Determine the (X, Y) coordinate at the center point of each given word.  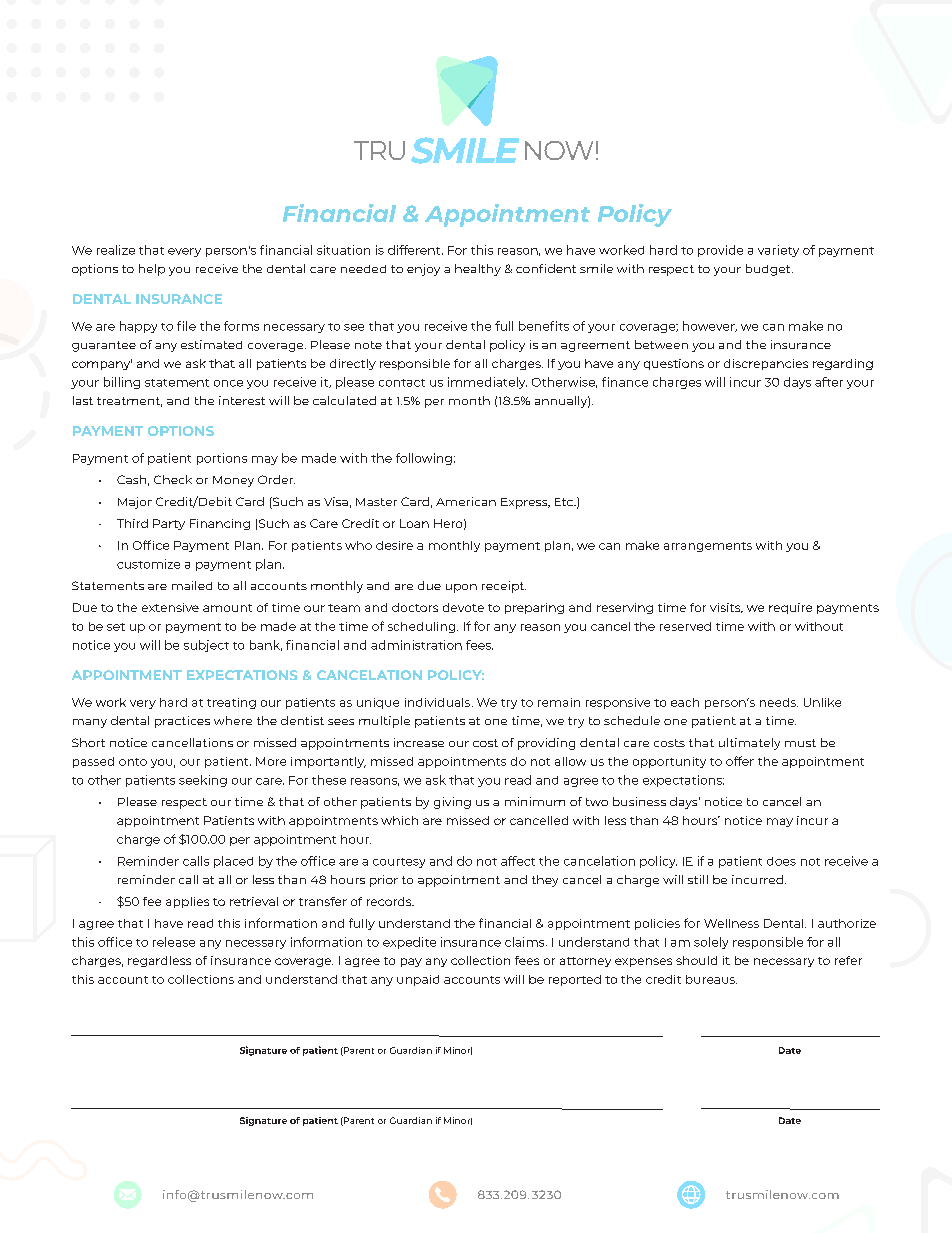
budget (769, 270)
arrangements (708, 547)
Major (135, 503)
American (466, 501)
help (152, 270)
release (174, 942)
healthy (478, 270)
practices (182, 722)
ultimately (749, 744)
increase (419, 742)
